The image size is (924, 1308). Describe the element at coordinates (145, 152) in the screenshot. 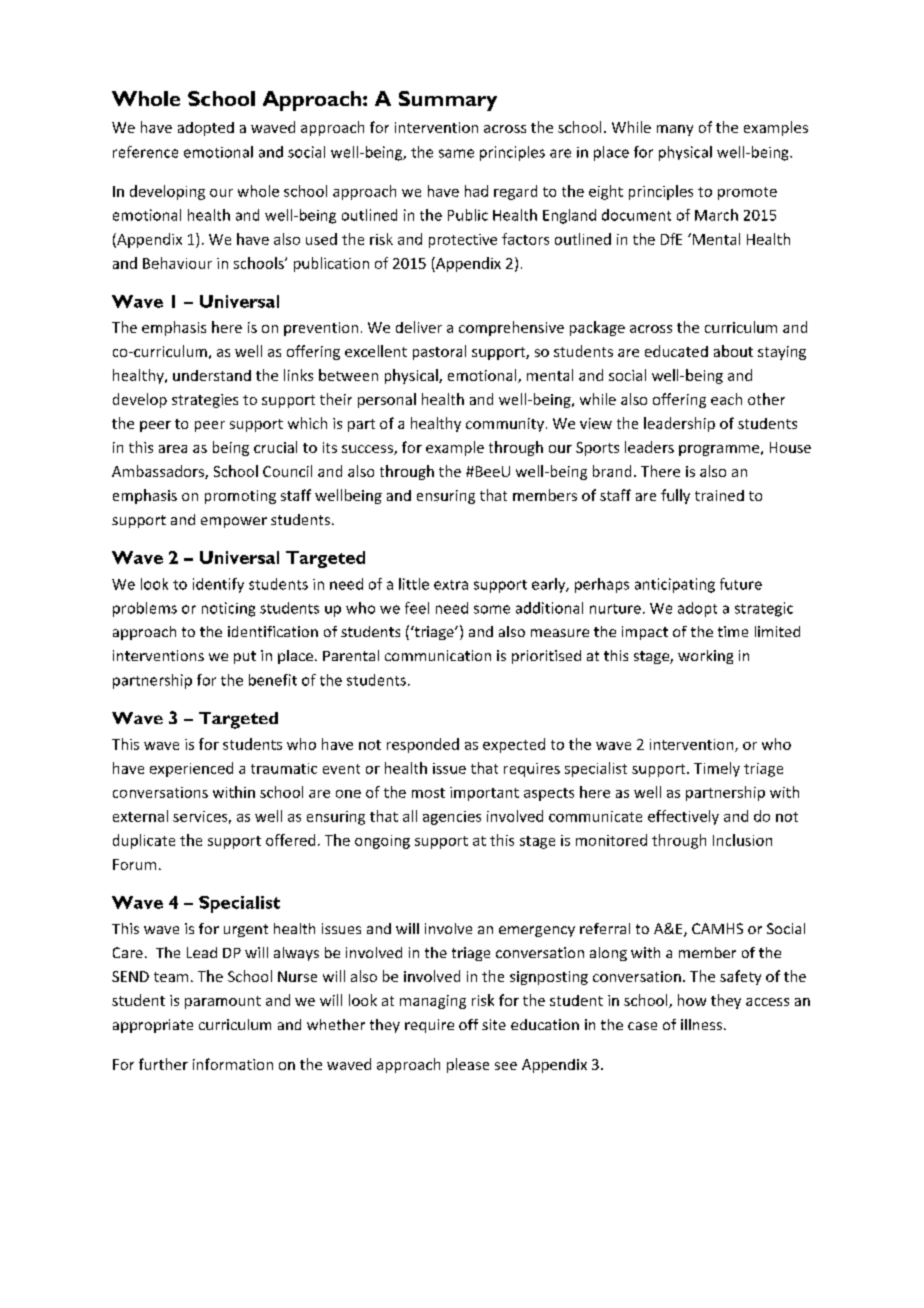

I see `reference` at that location.
